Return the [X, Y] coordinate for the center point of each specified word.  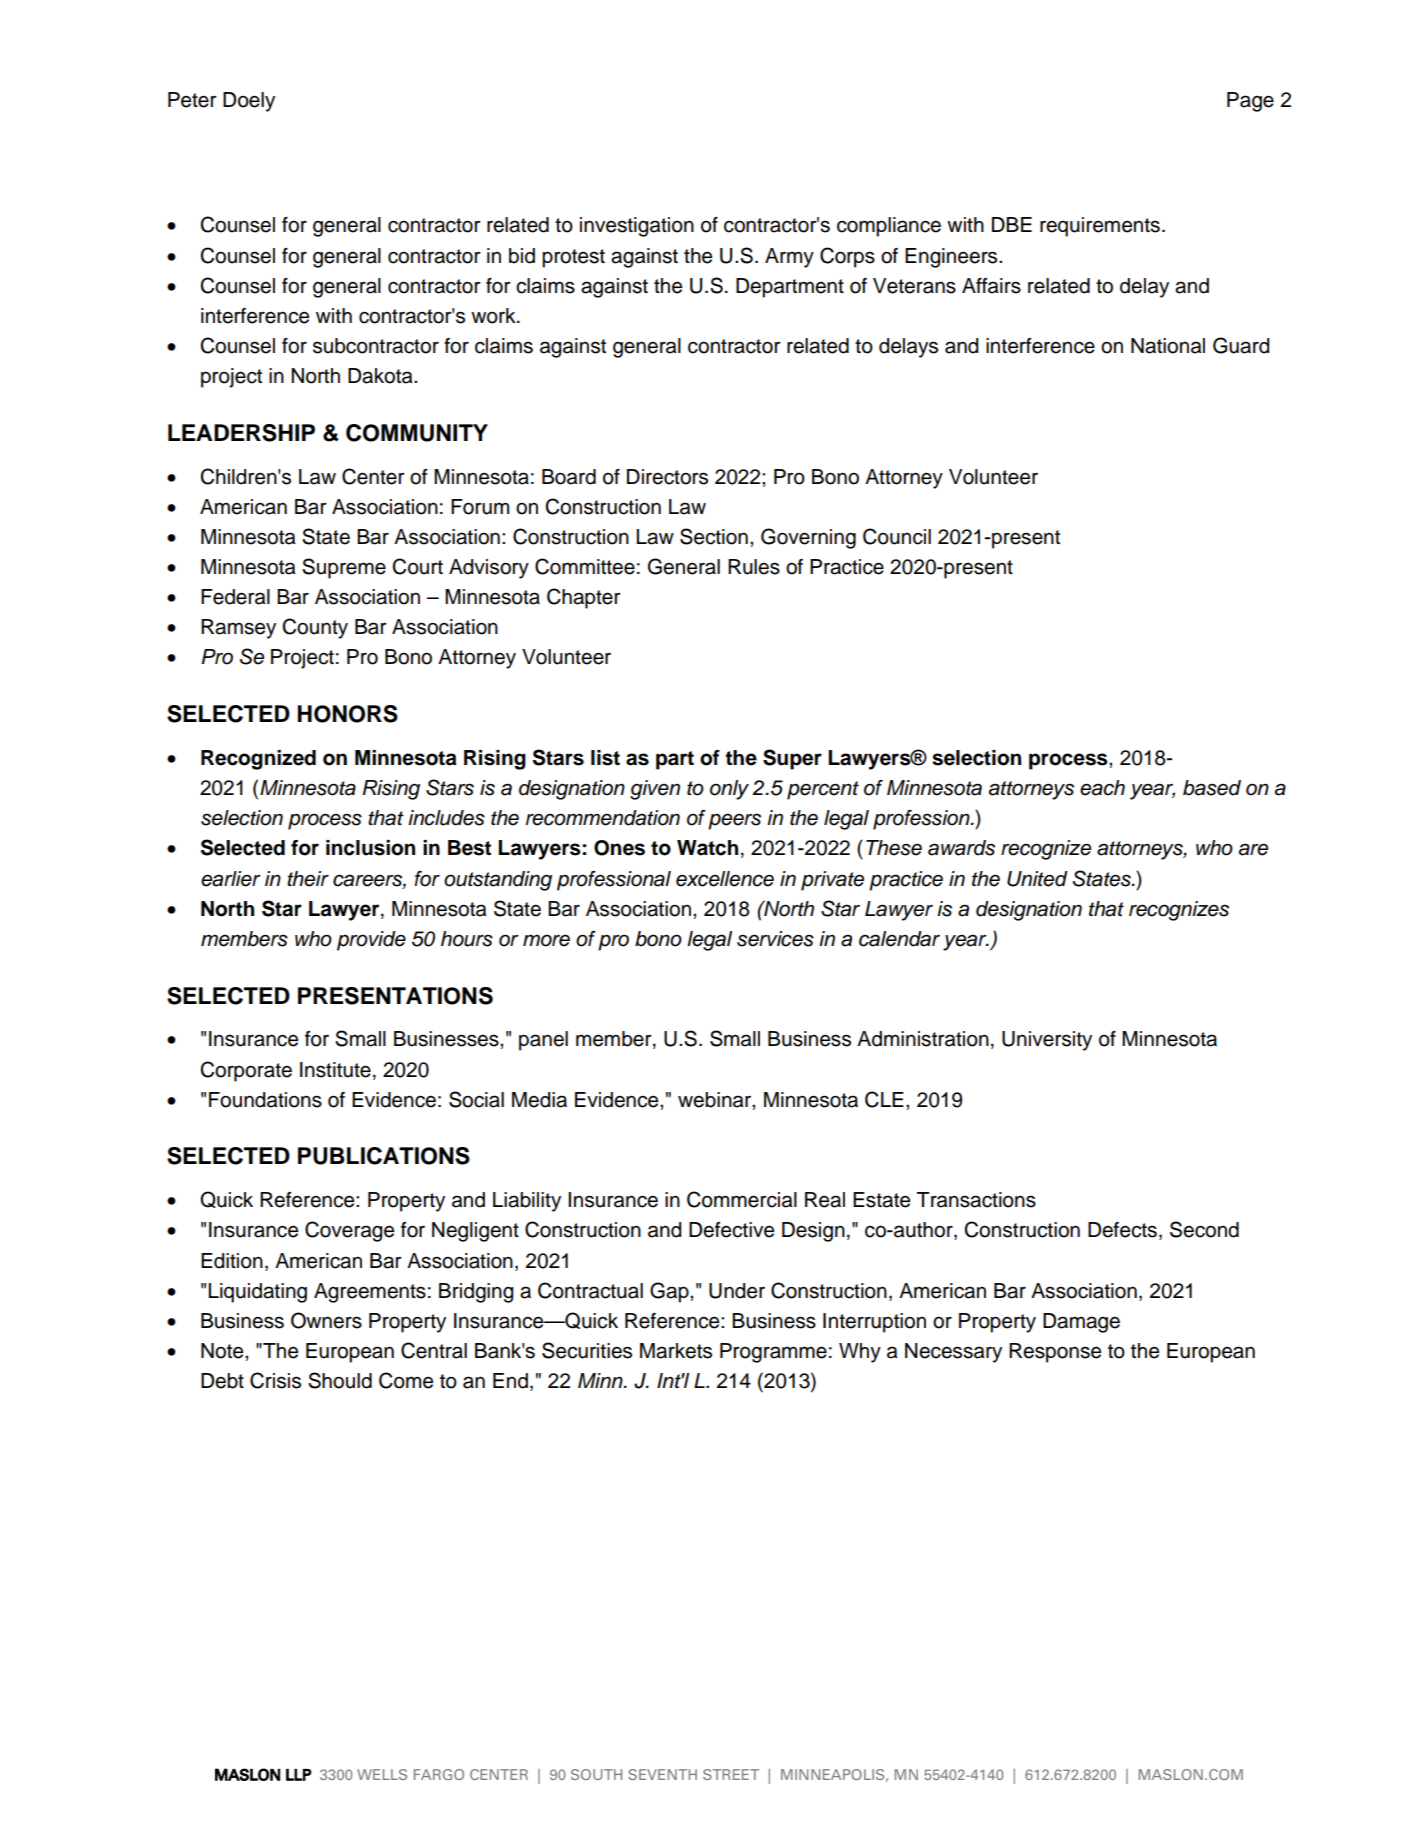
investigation [637, 227]
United [1037, 879]
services [775, 939]
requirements [1100, 227]
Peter [192, 100]
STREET [731, 1774]
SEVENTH [662, 1774]
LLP [299, 1775]
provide [371, 941]
